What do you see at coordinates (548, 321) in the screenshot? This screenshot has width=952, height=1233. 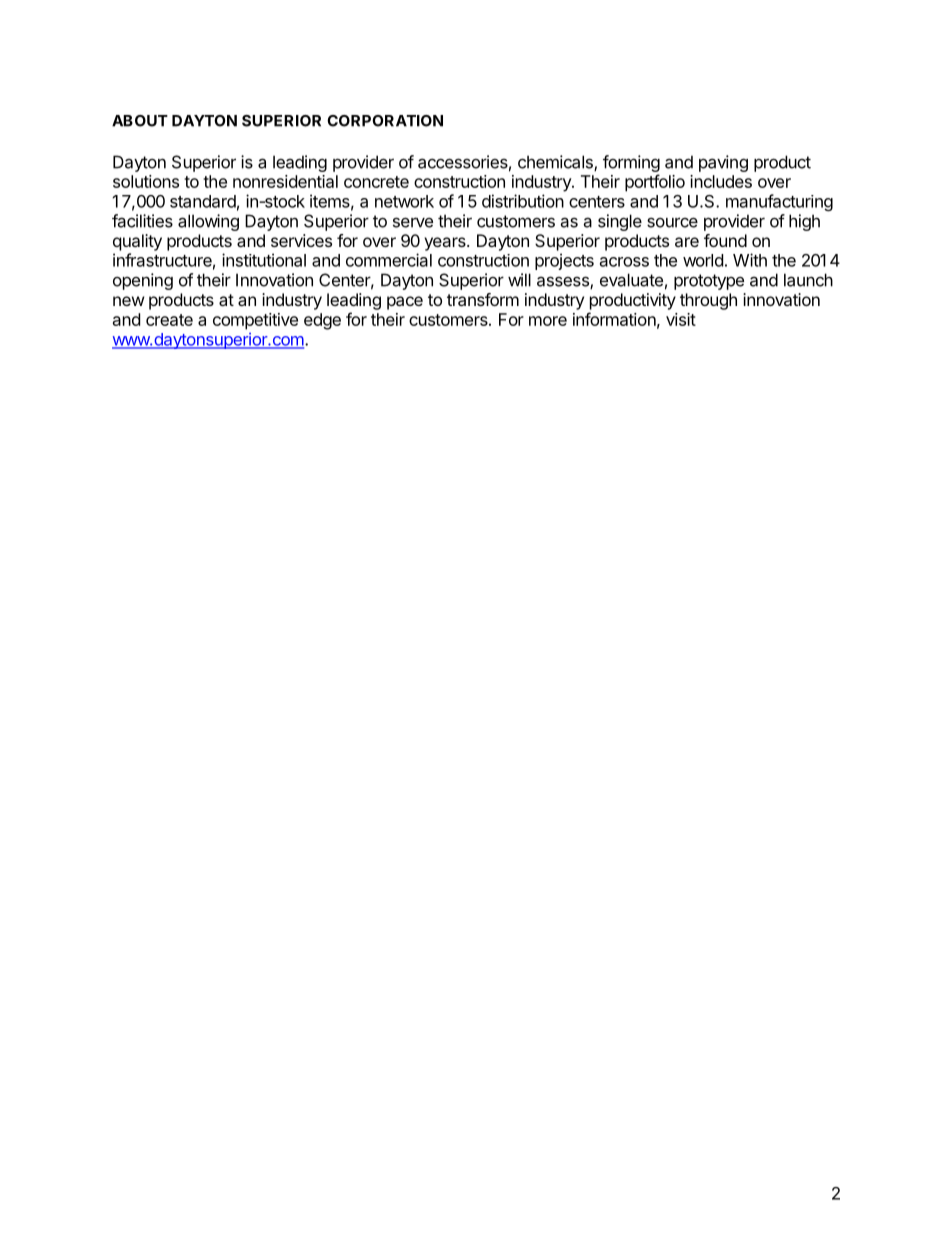 I see `more` at bounding box center [548, 321].
